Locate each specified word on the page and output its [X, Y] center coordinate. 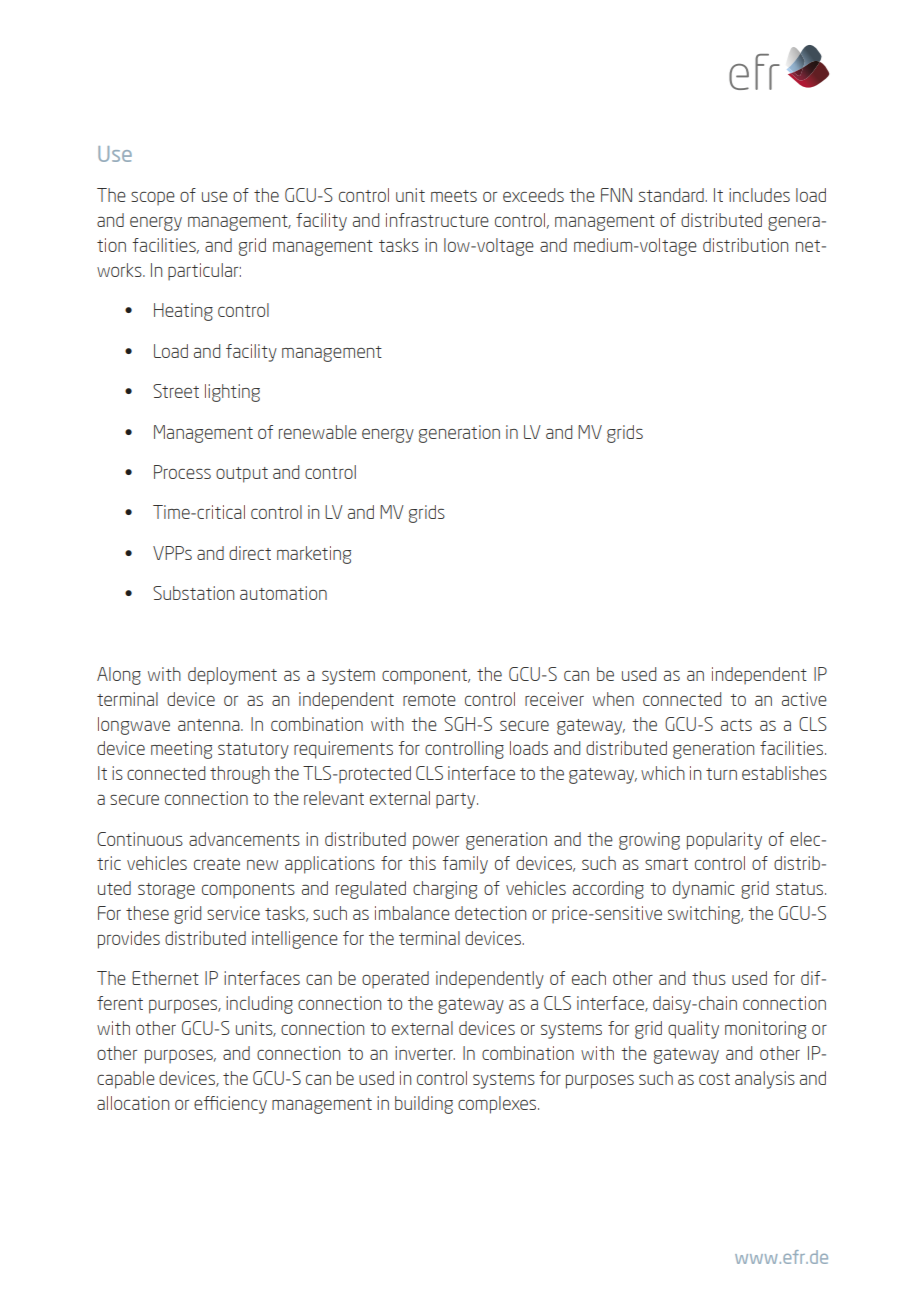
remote [429, 700]
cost [714, 1079]
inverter [425, 1053]
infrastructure [437, 220]
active [804, 699]
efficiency [230, 1105]
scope [153, 199]
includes [759, 195]
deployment [232, 676]
